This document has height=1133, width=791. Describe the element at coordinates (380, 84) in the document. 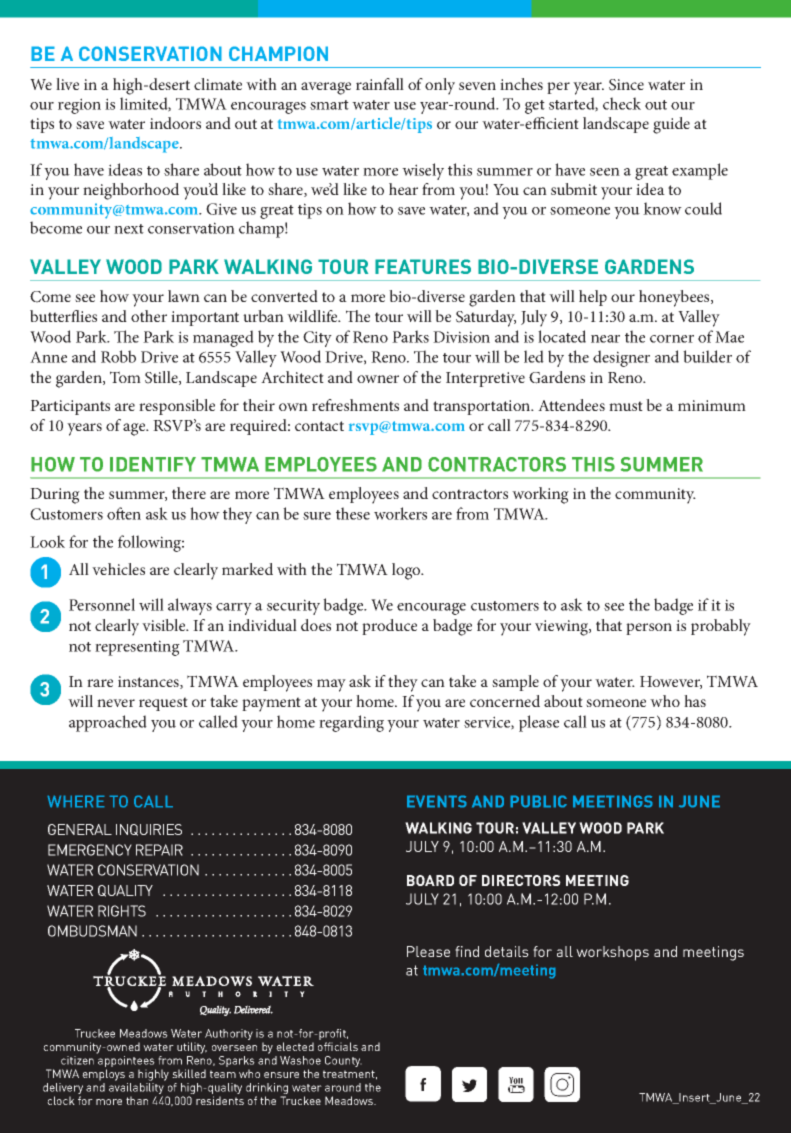

I see `rainfall` at that location.
